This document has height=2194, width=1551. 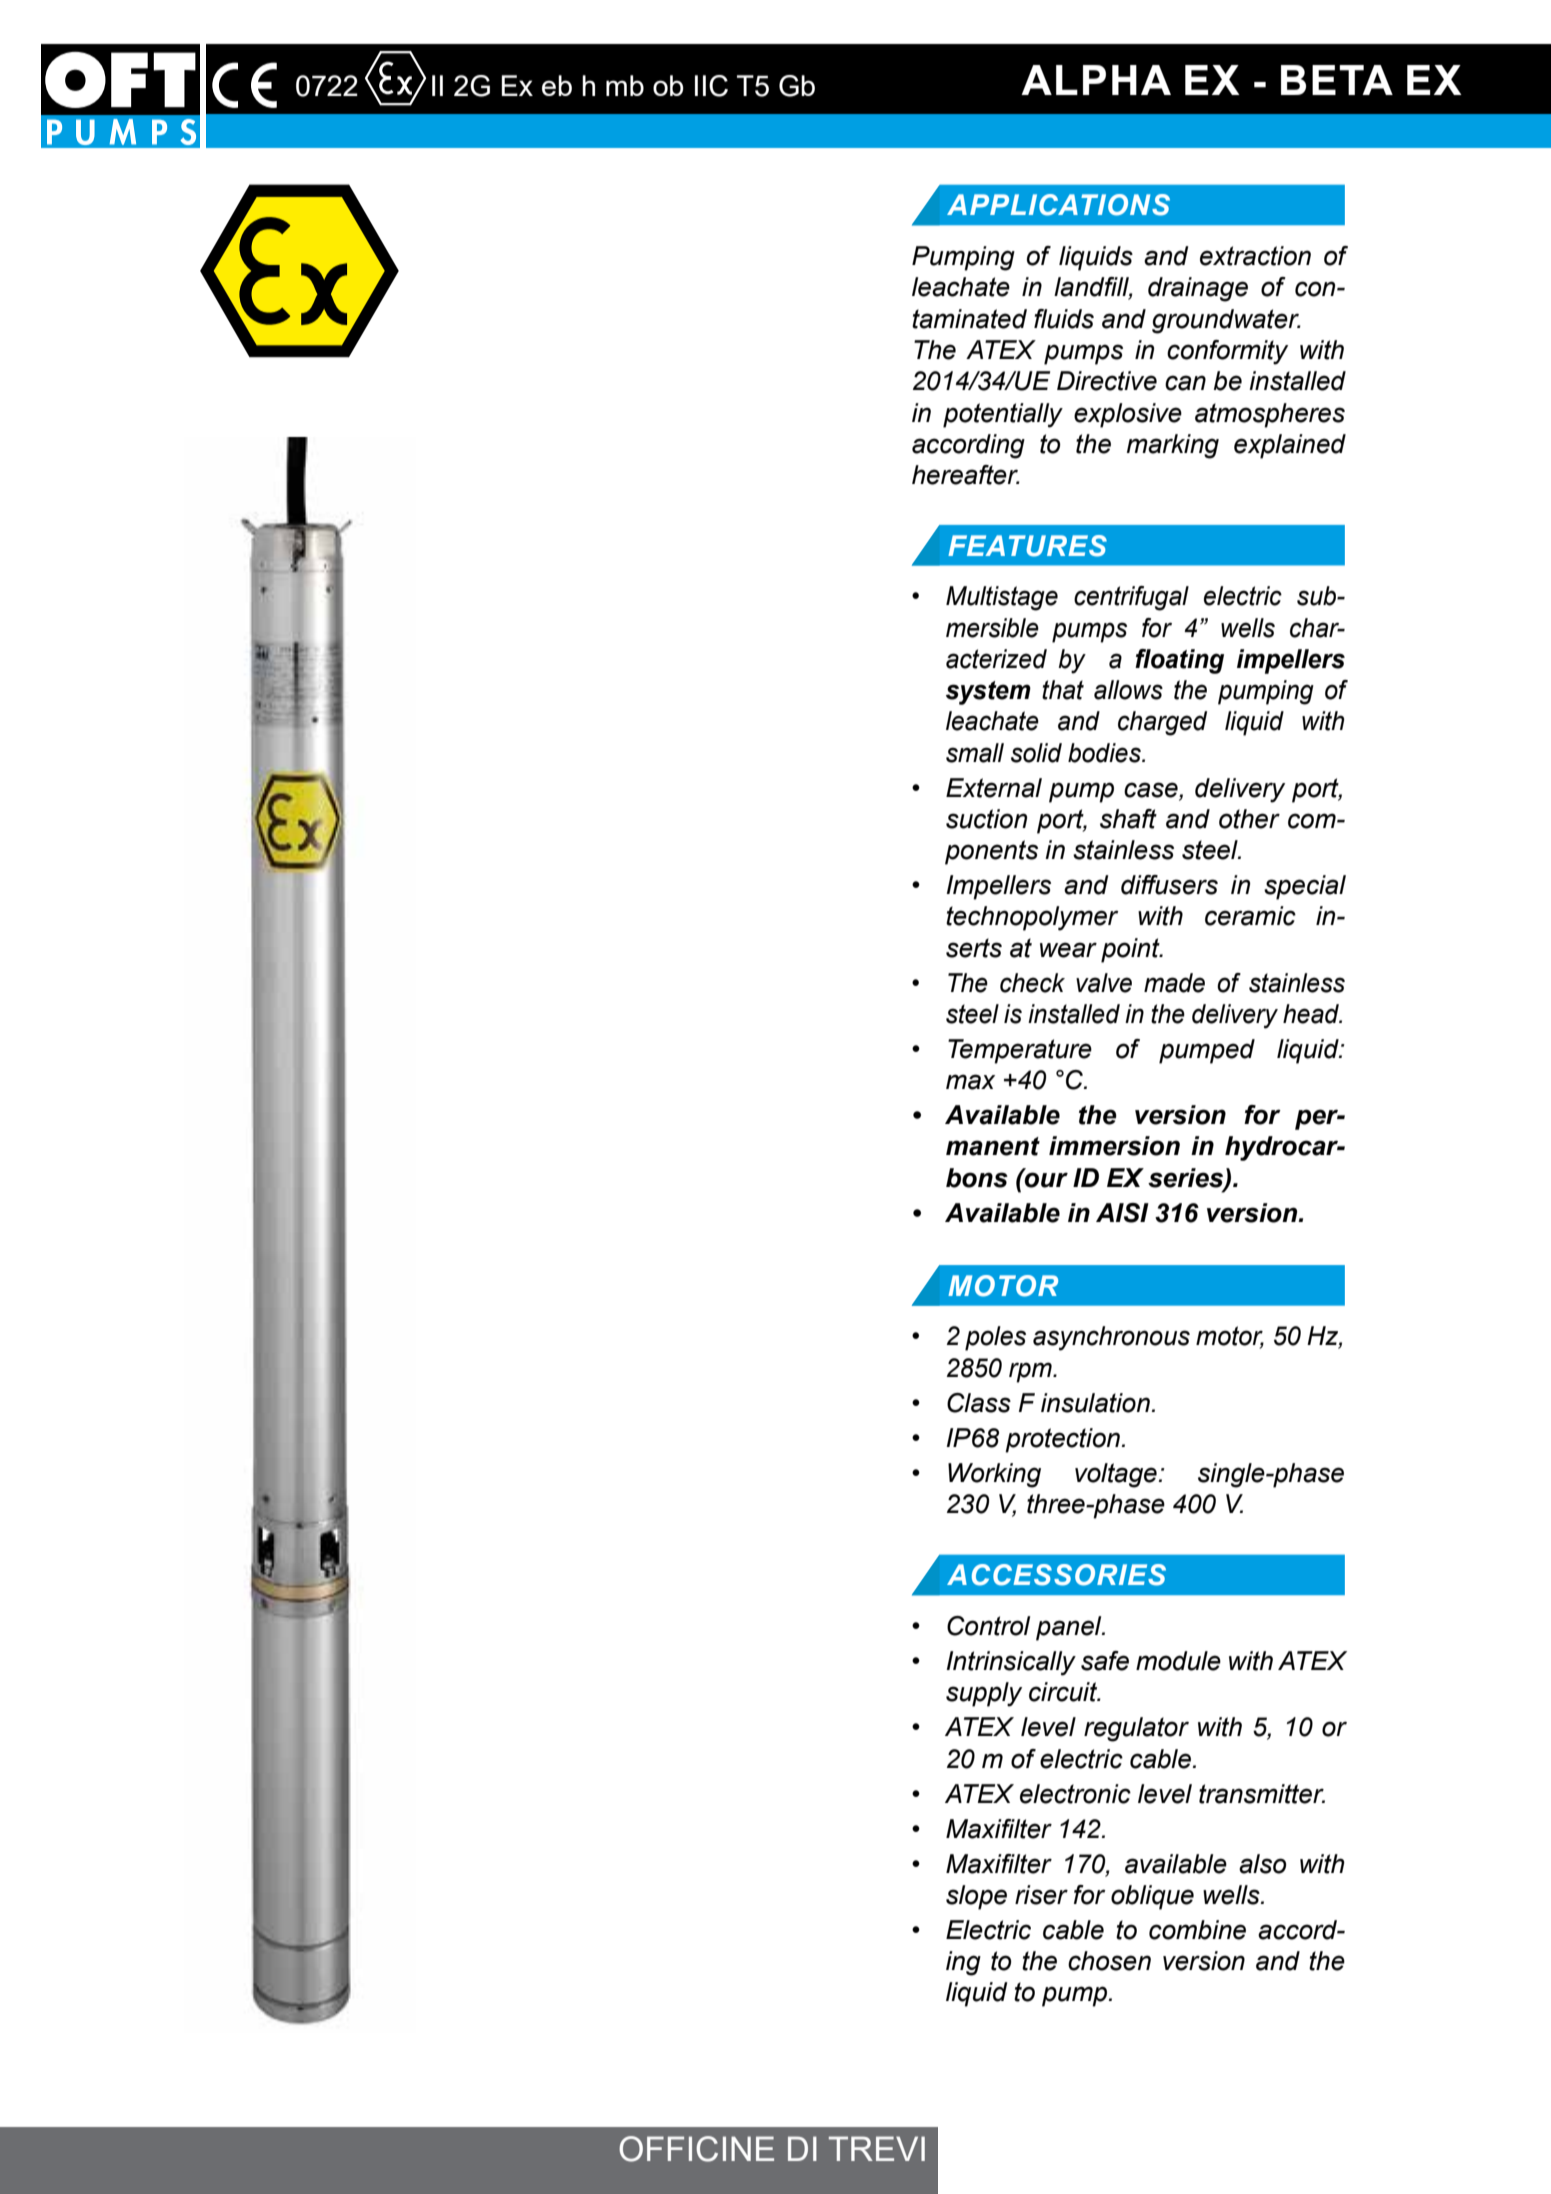 I want to click on IIC, so click(x=711, y=86).
